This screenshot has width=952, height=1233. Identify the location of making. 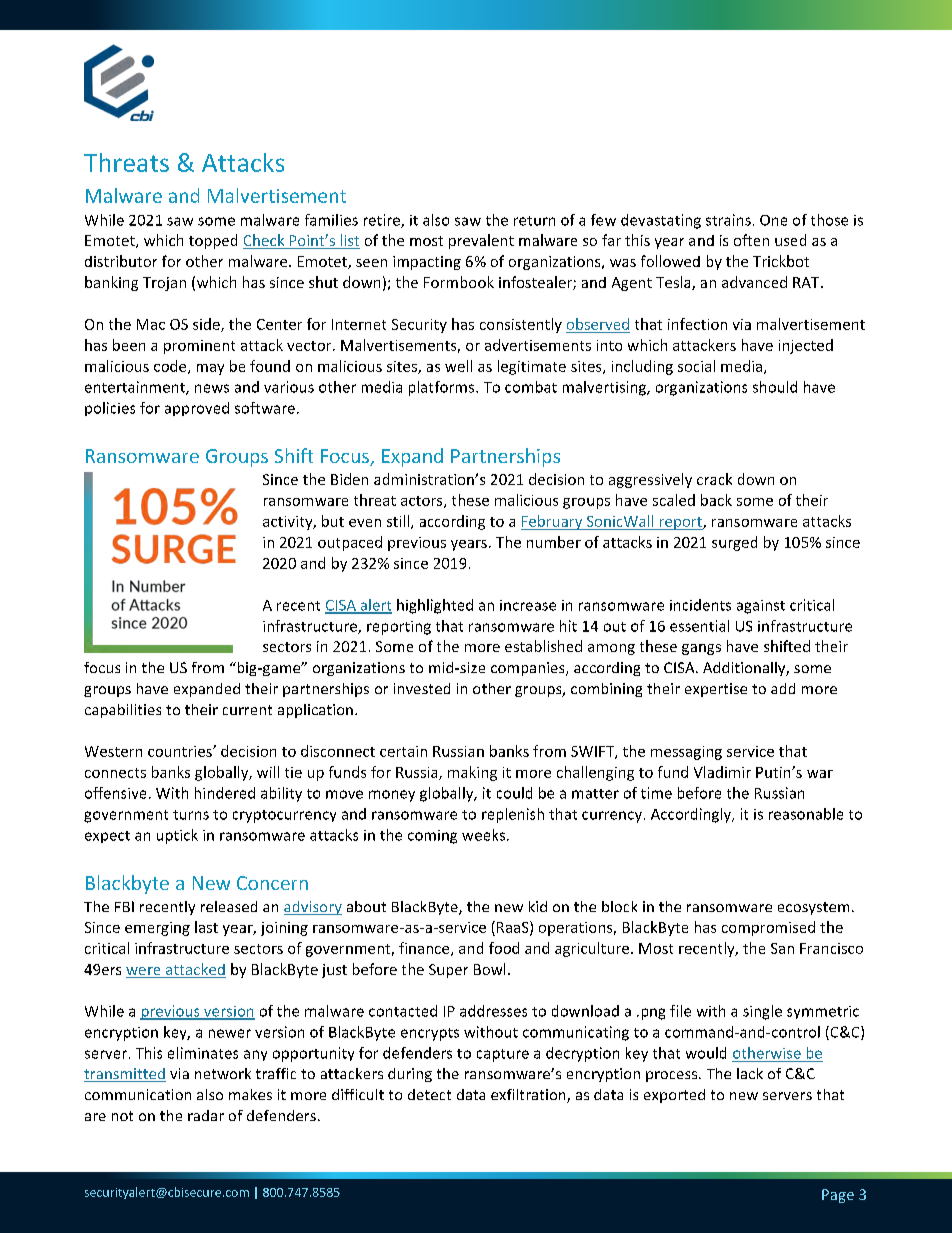
(472, 773).
